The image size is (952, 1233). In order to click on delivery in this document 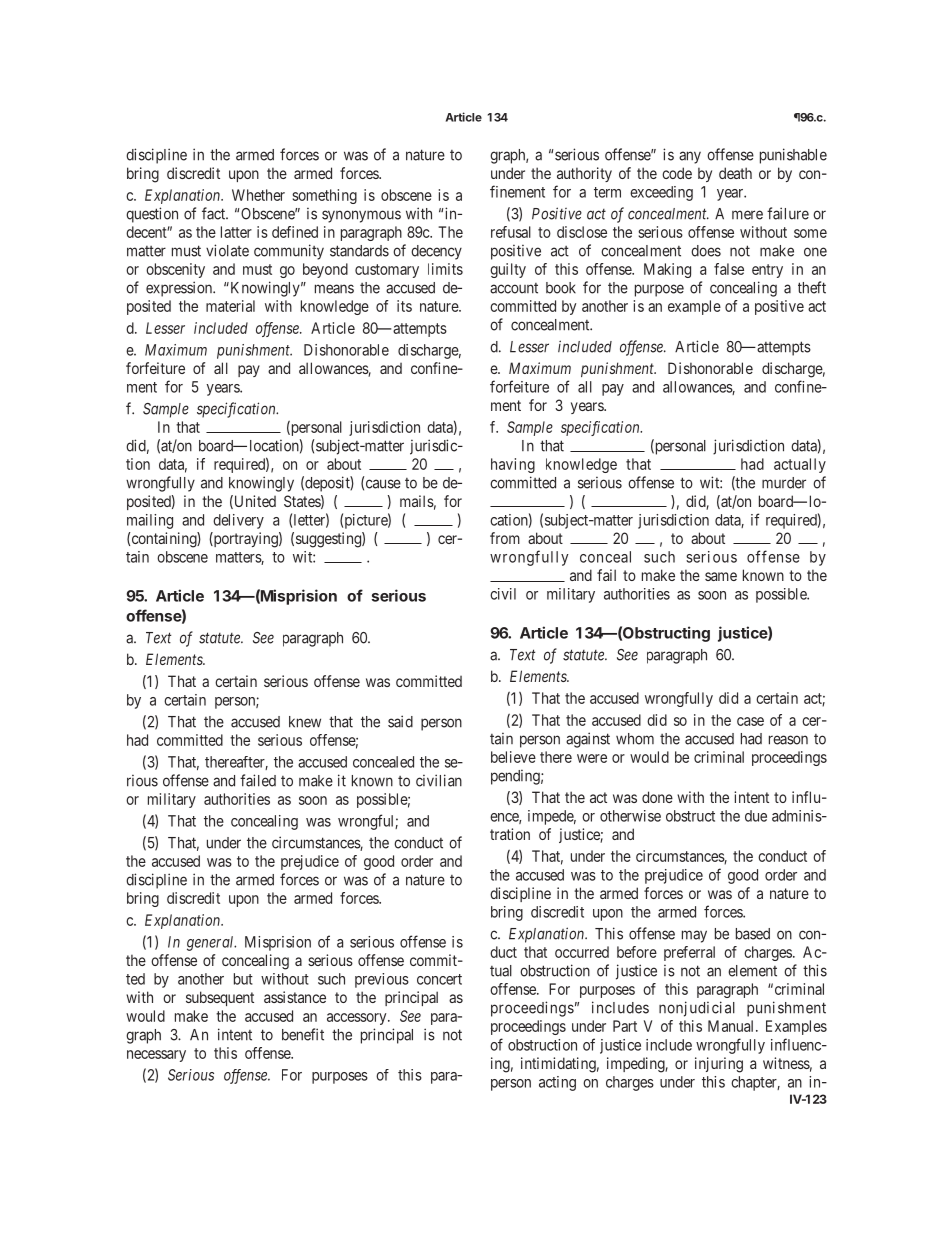, I will do `click(238, 521)`.
